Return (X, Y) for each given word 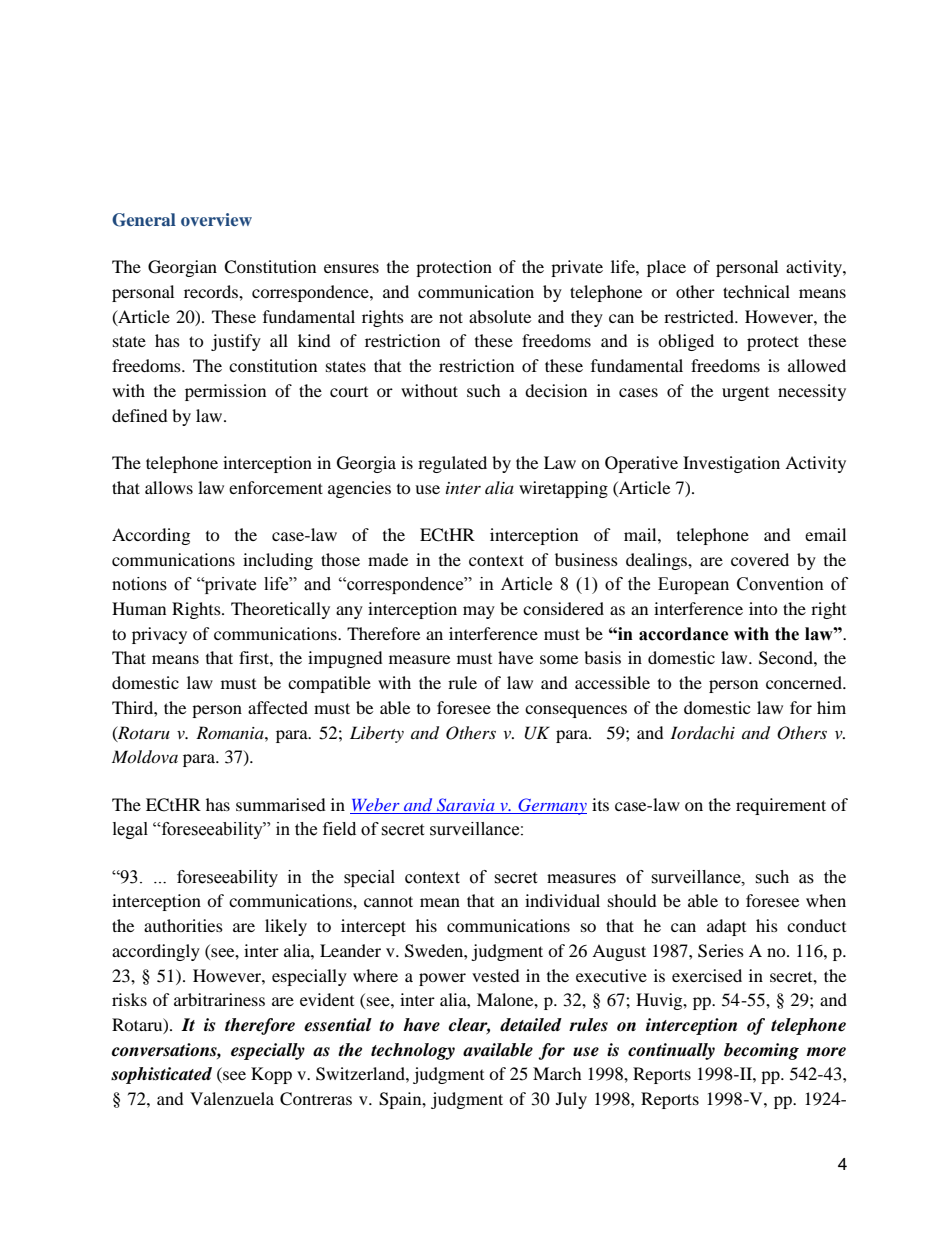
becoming (761, 1051)
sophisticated (161, 1075)
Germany (551, 806)
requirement (781, 806)
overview (216, 219)
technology (413, 1051)
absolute (500, 316)
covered (760, 559)
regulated (452, 464)
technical (756, 291)
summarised (281, 804)
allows (169, 487)
